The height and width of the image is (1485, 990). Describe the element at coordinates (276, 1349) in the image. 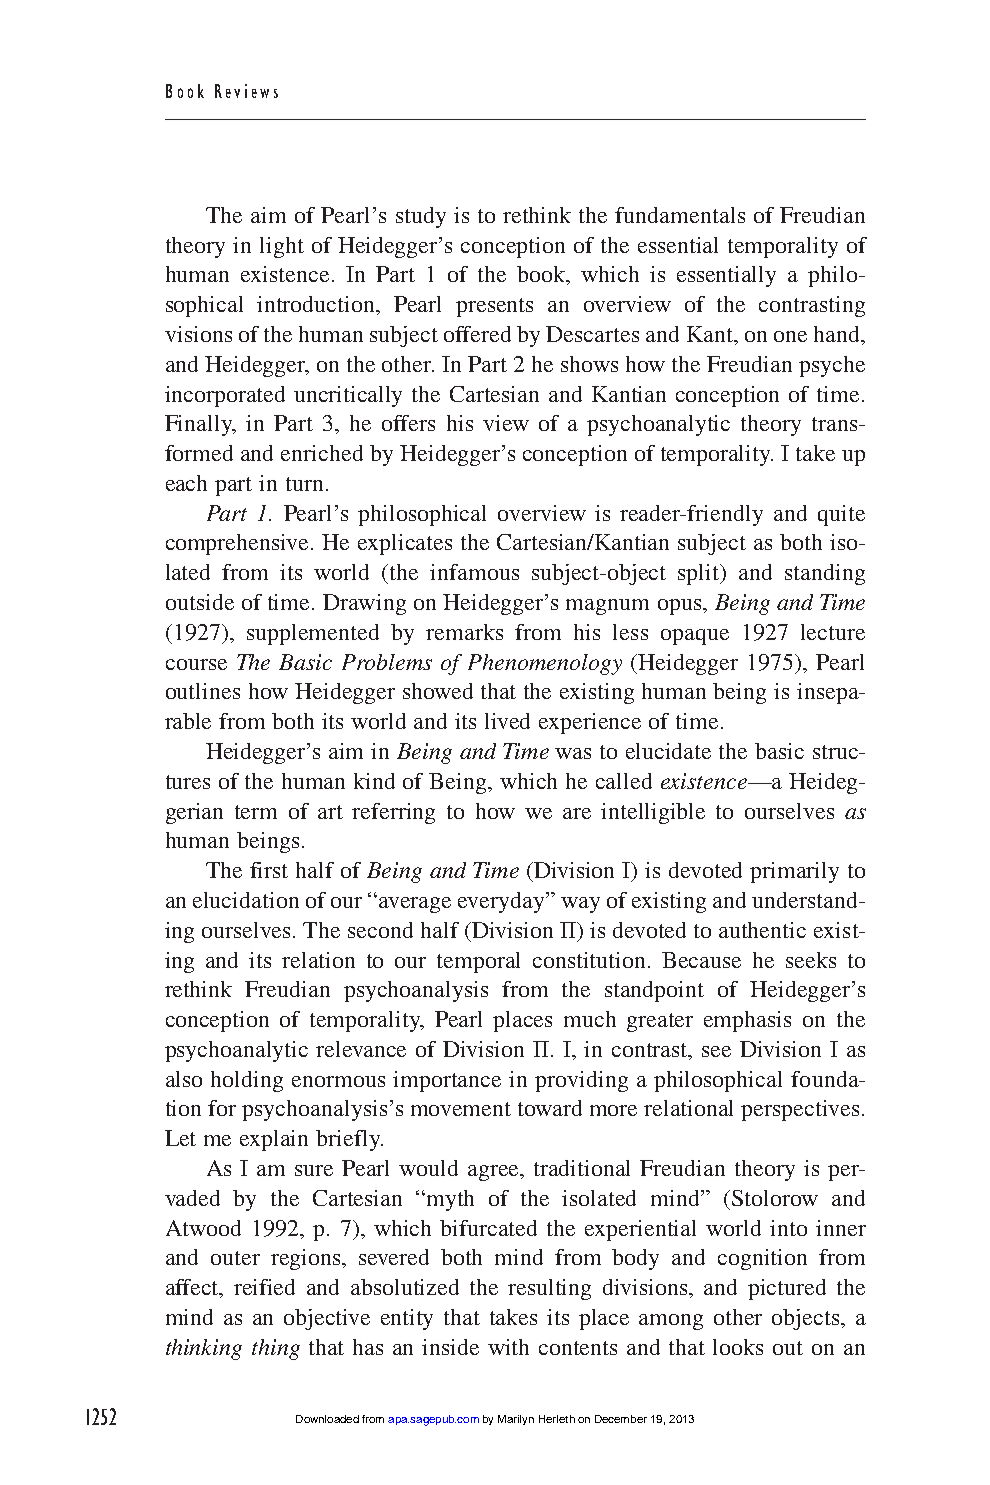

I see `thing` at that location.
